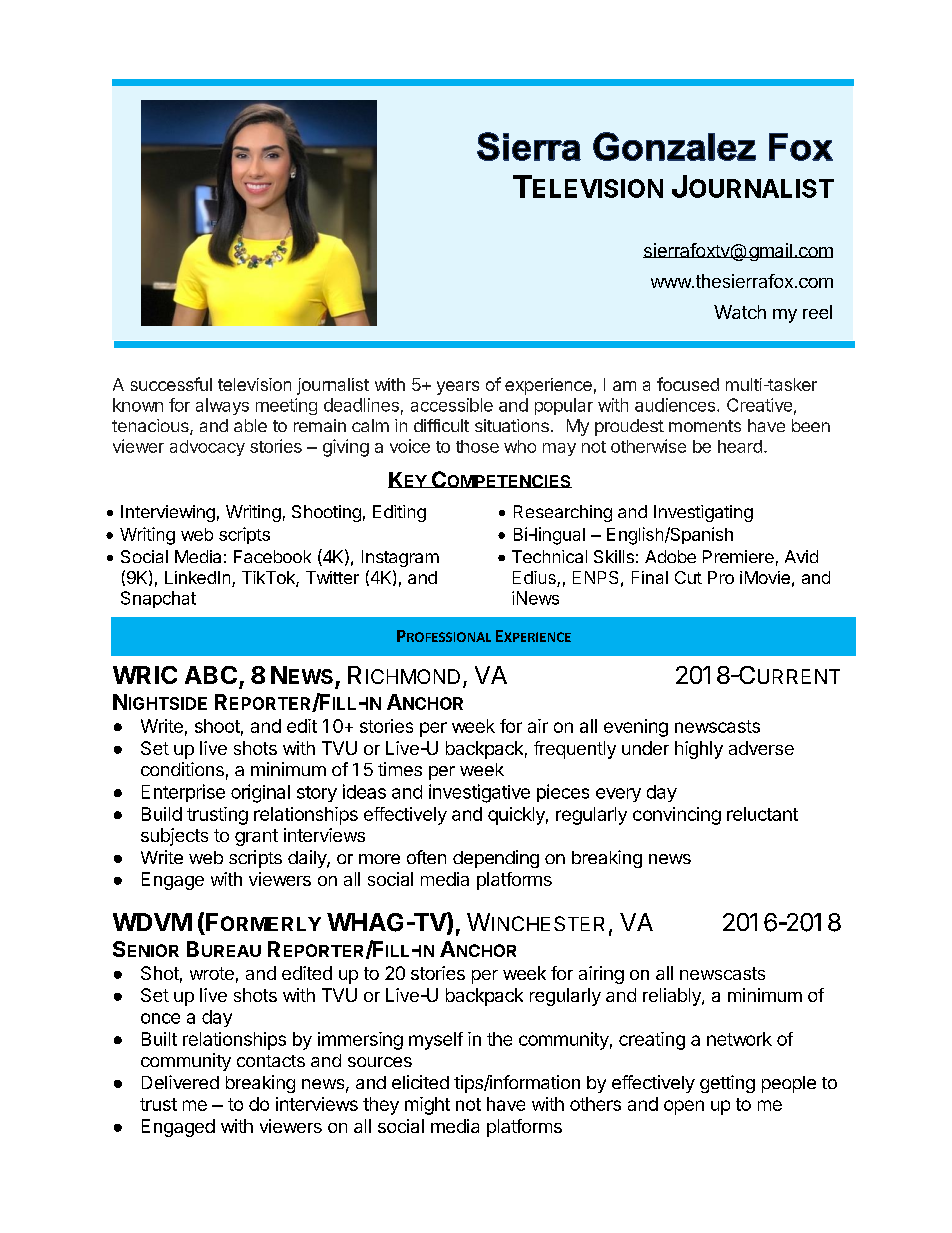 Image resolution: width=952 pixels, height=1233 pixels. Describe the element at coordinates (171, 384) in the screenshot. I see `successful` at that location.
